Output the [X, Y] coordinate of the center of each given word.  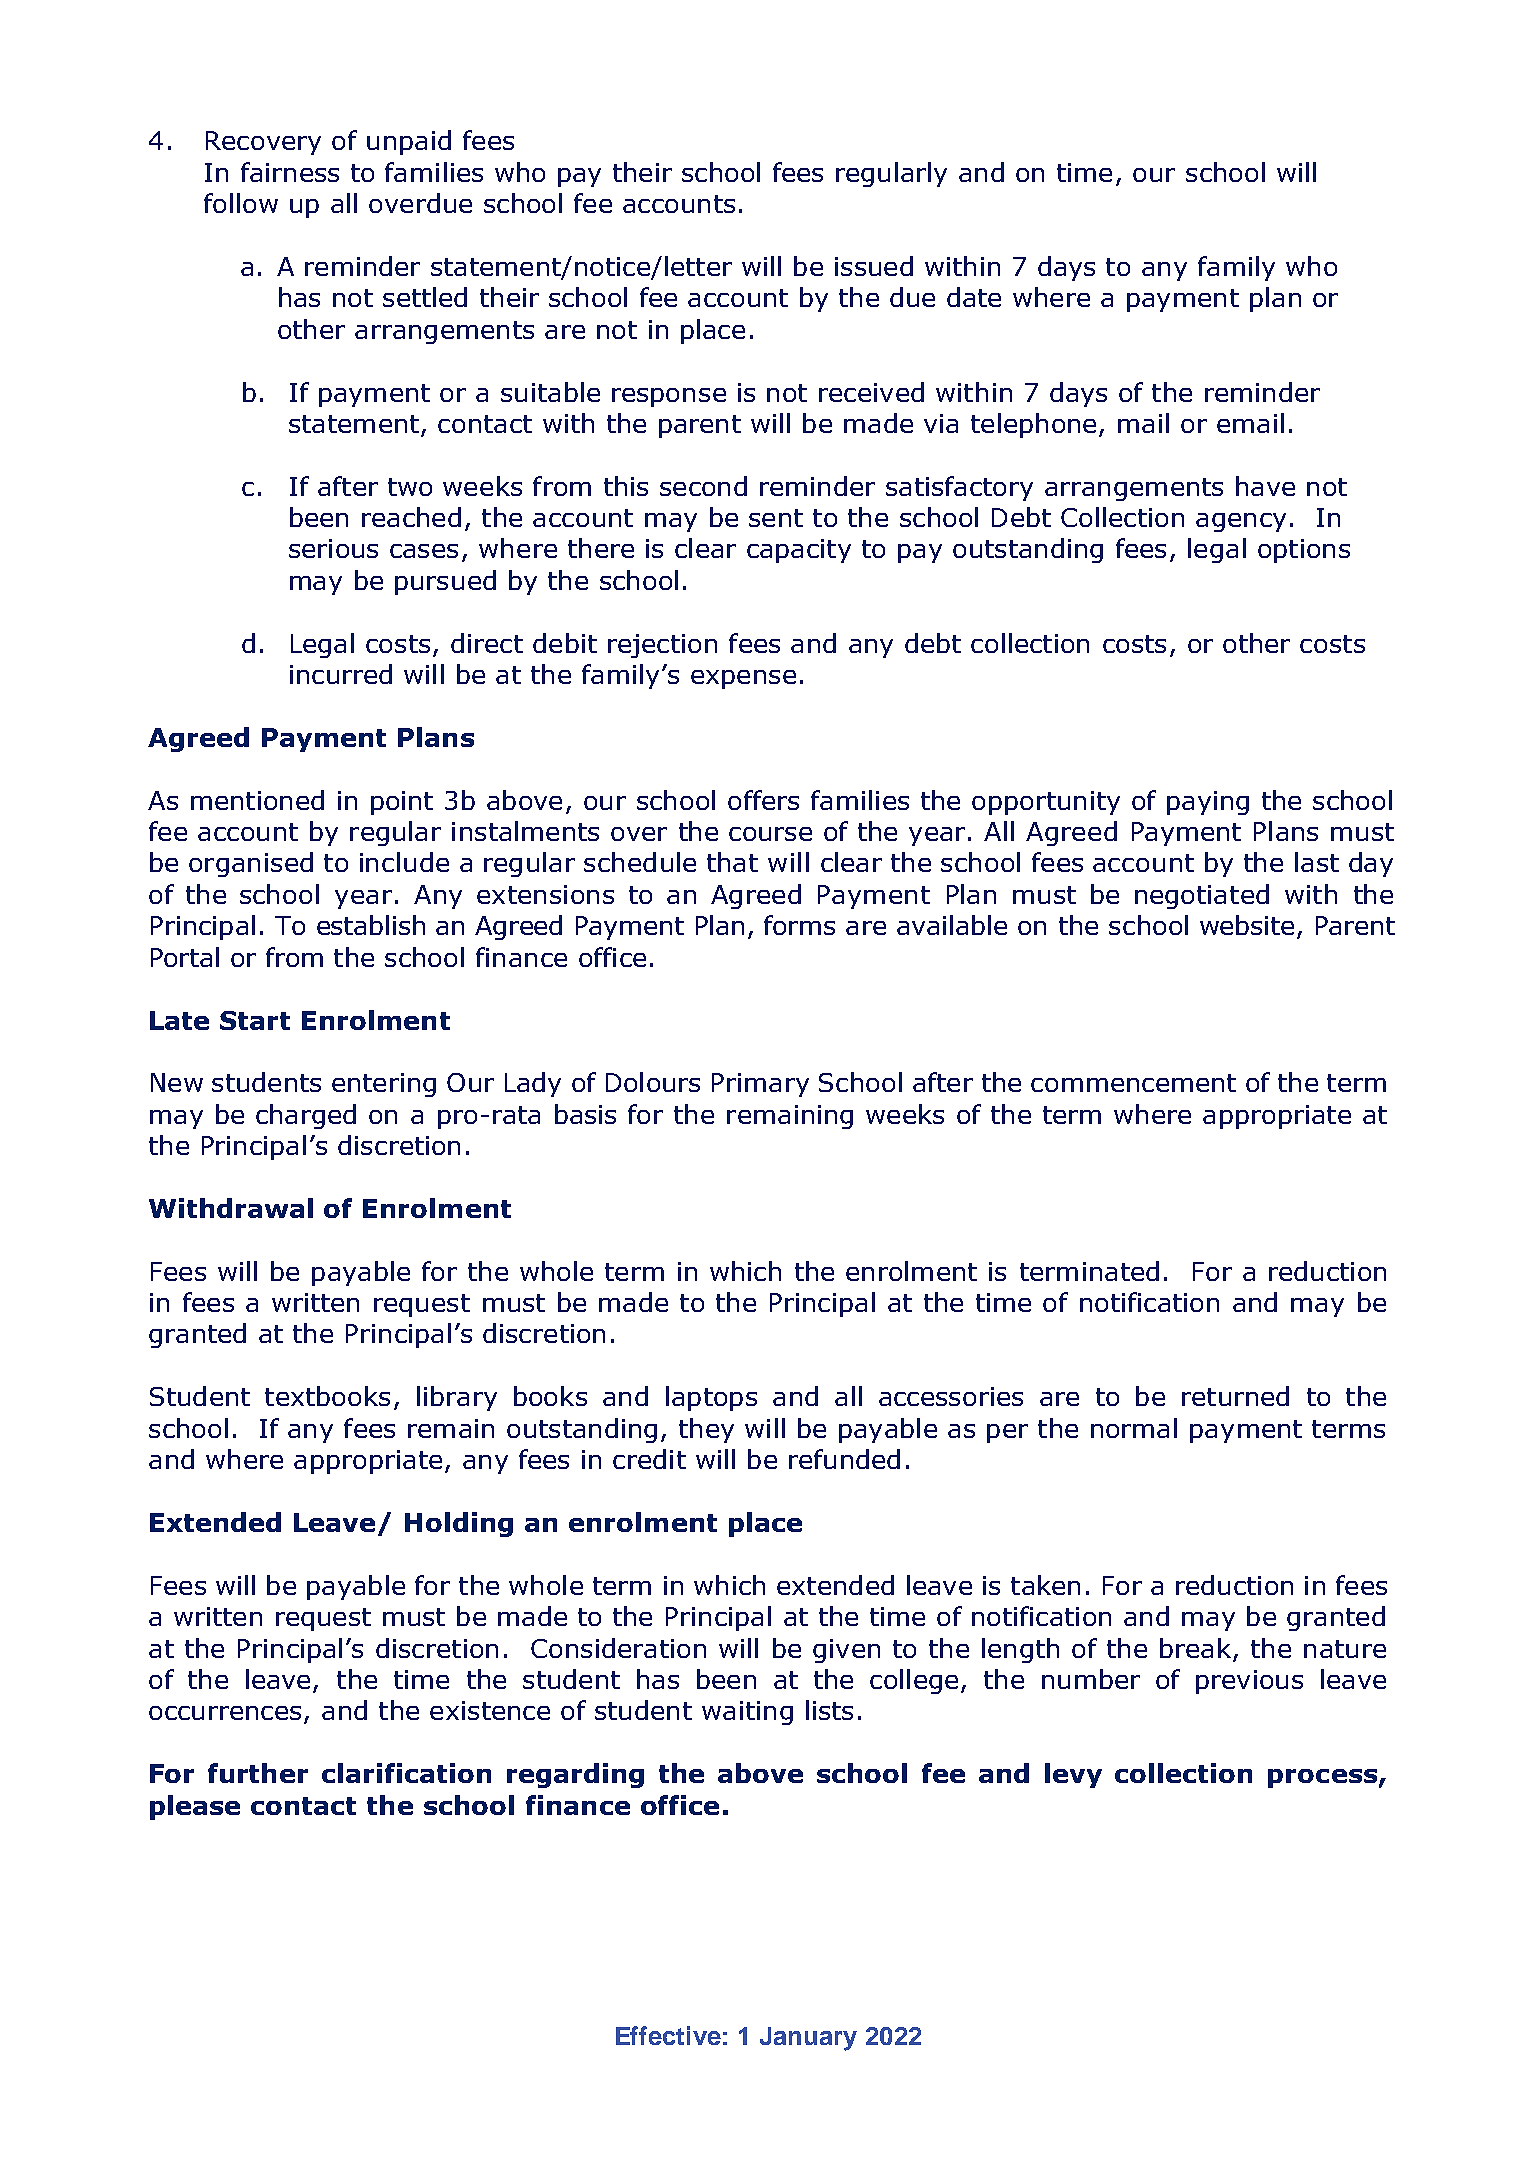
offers [763, 800]
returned [1235, 1396]
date [974, 297]
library [457, 1398]
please [195, 1807]
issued [874, 266]
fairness [290, 172]
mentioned [257, 800]
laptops [711, 1398]
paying [1208, 803]
